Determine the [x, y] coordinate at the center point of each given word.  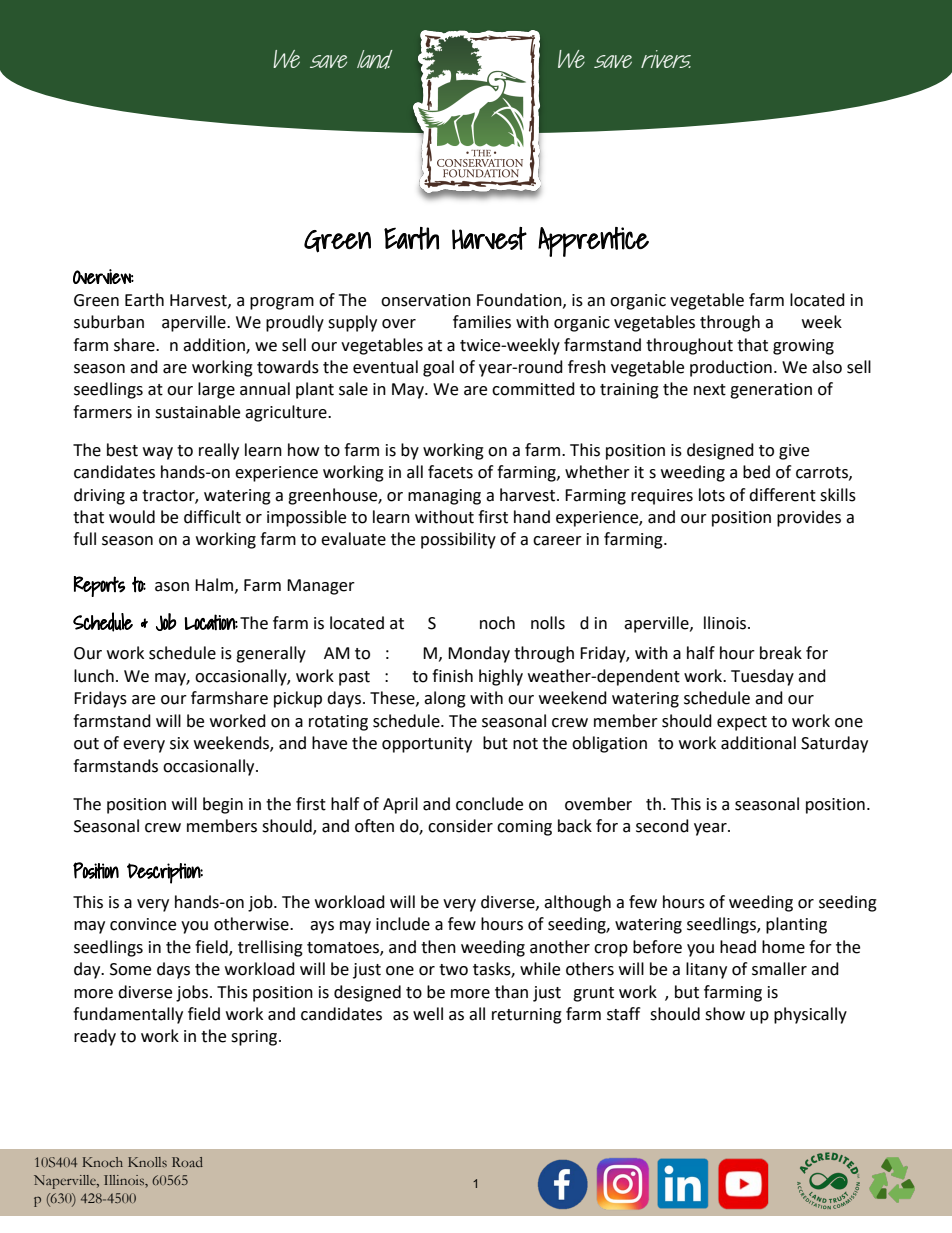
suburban [109, 322]
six [179, 743]
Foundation [520, 300]
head [738, 947]
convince [143, 924]
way [158, 453]
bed [756, 472]
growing [803, 347]
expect [742, 723]
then [438, 947]
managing [444, 497]
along [445, 699]
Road [187, 1162]
